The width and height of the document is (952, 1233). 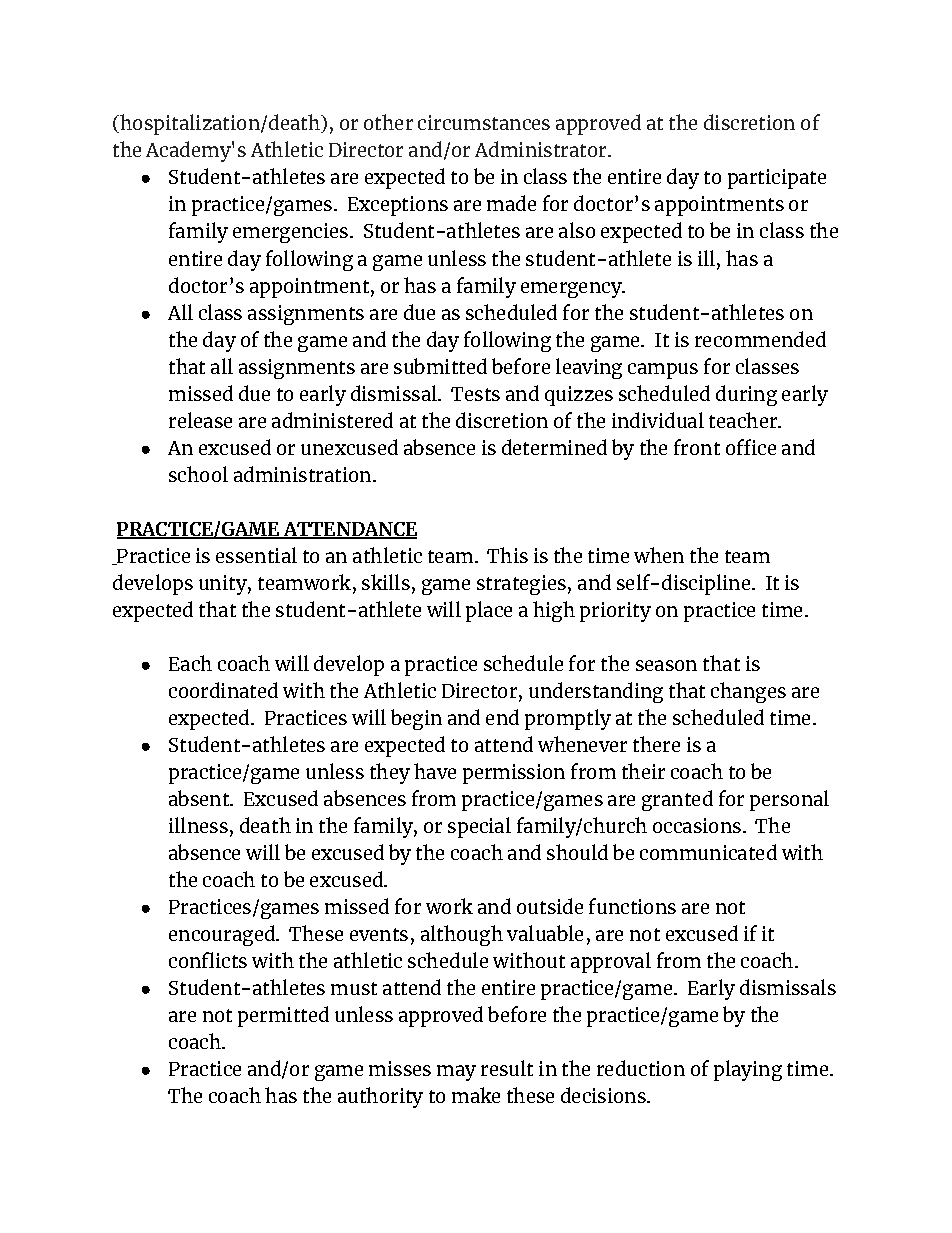 What do you see at coordinates (777, 179) in the document?
I see `participate` at bounding box center [777, 179].
